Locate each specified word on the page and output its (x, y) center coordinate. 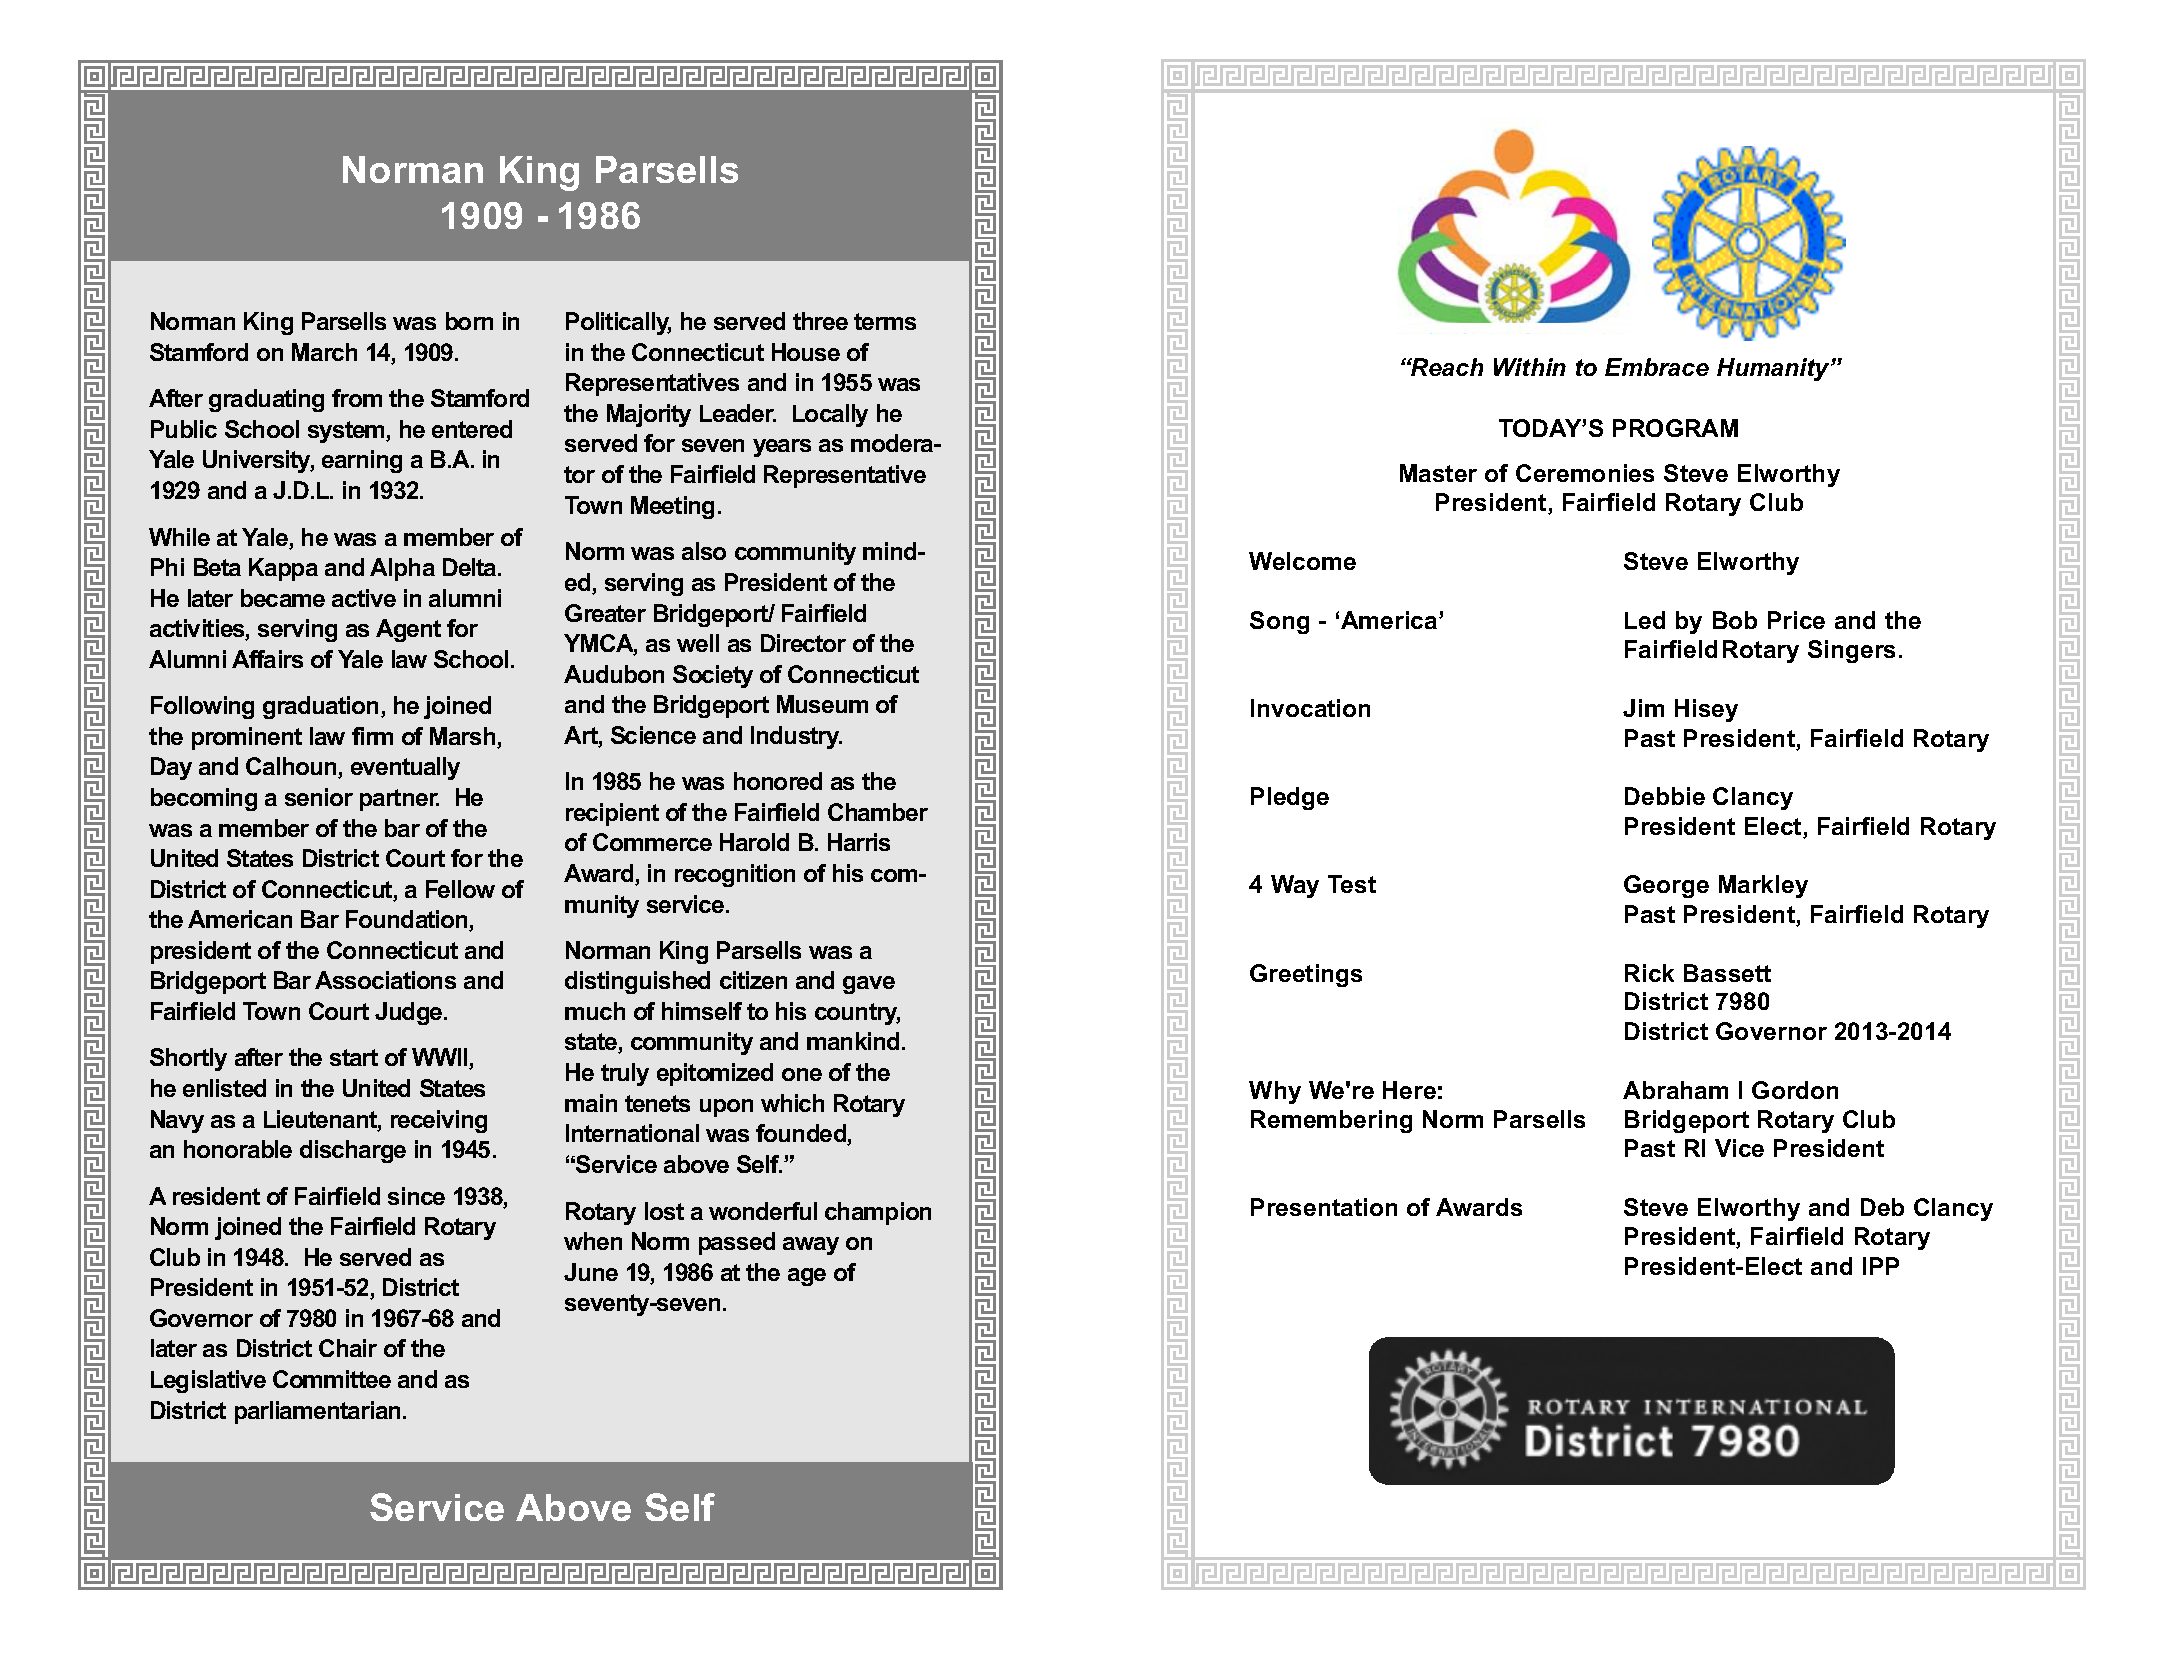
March (324, 352)
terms (885, 321)
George (1666, 886)
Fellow (460, 889)
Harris (859, 842)
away (811, 1246)
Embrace (1657, 367)
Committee (332, 1379)
